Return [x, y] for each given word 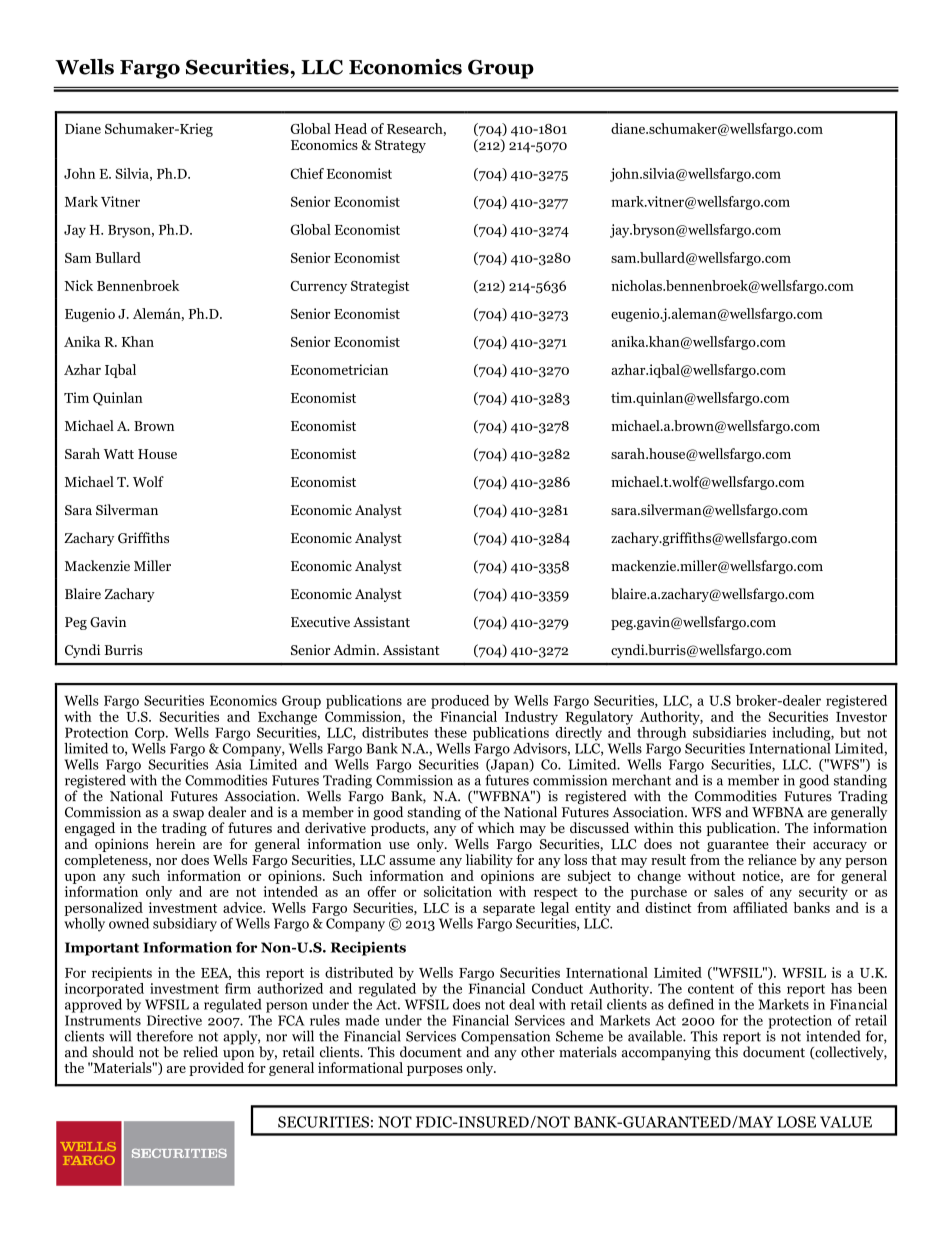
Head [351, 128]
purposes [435, 1071]
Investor [861, 717]
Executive [320, 621]
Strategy [400, 146]
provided [216, 1069]
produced [460, 702]
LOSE [796, 1122]
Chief [307, 173]
